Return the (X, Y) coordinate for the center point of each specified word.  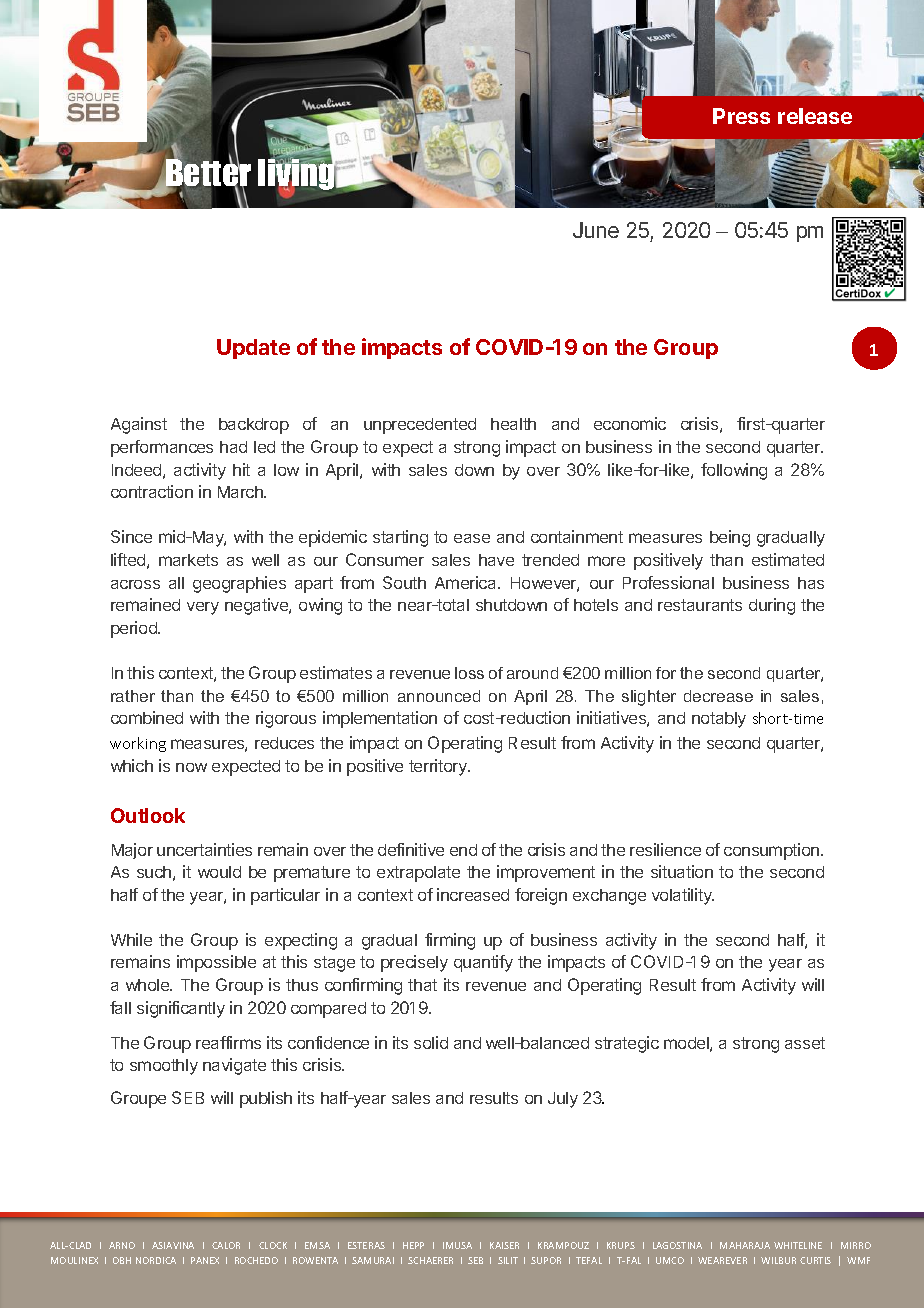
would (219, 872)
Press (741, 116)
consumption (773, 851)
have (496, 560)
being (730, 538)
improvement (546, 873)
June (596, 230)
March (241, 492)
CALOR (226, 1245)
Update (253, 349)
